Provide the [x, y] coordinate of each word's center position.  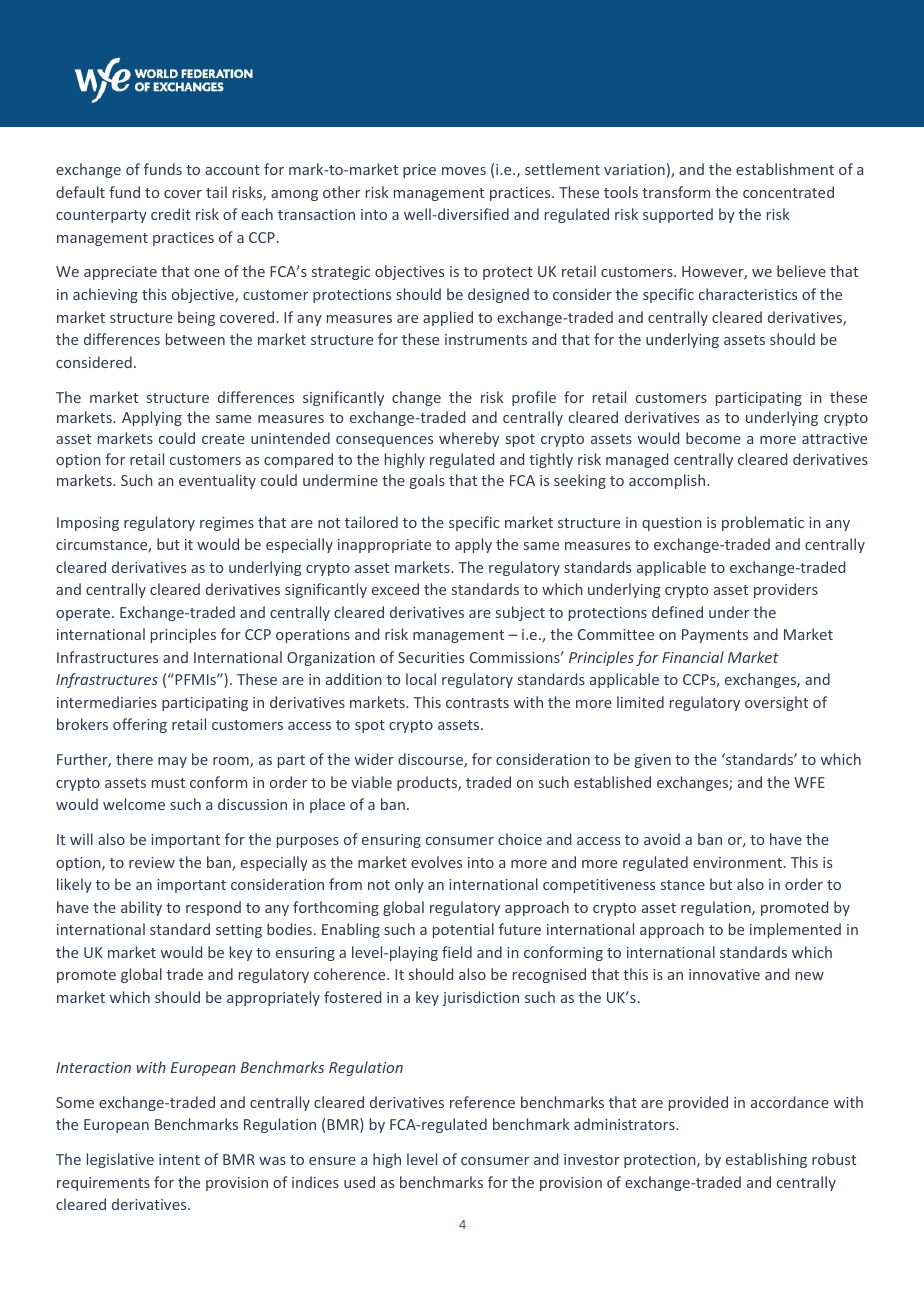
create [223, 439]
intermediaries [107, 702]
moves [464, 171]
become [713, 438]
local [421, 679]
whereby [469, 439]
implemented [795, 930]
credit [171, 214]
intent [179, 1159]
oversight [776, 703]
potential [463, 930]
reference [482, 1102]
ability [141, 908]
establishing [766, 1160]
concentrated [788, 192]
